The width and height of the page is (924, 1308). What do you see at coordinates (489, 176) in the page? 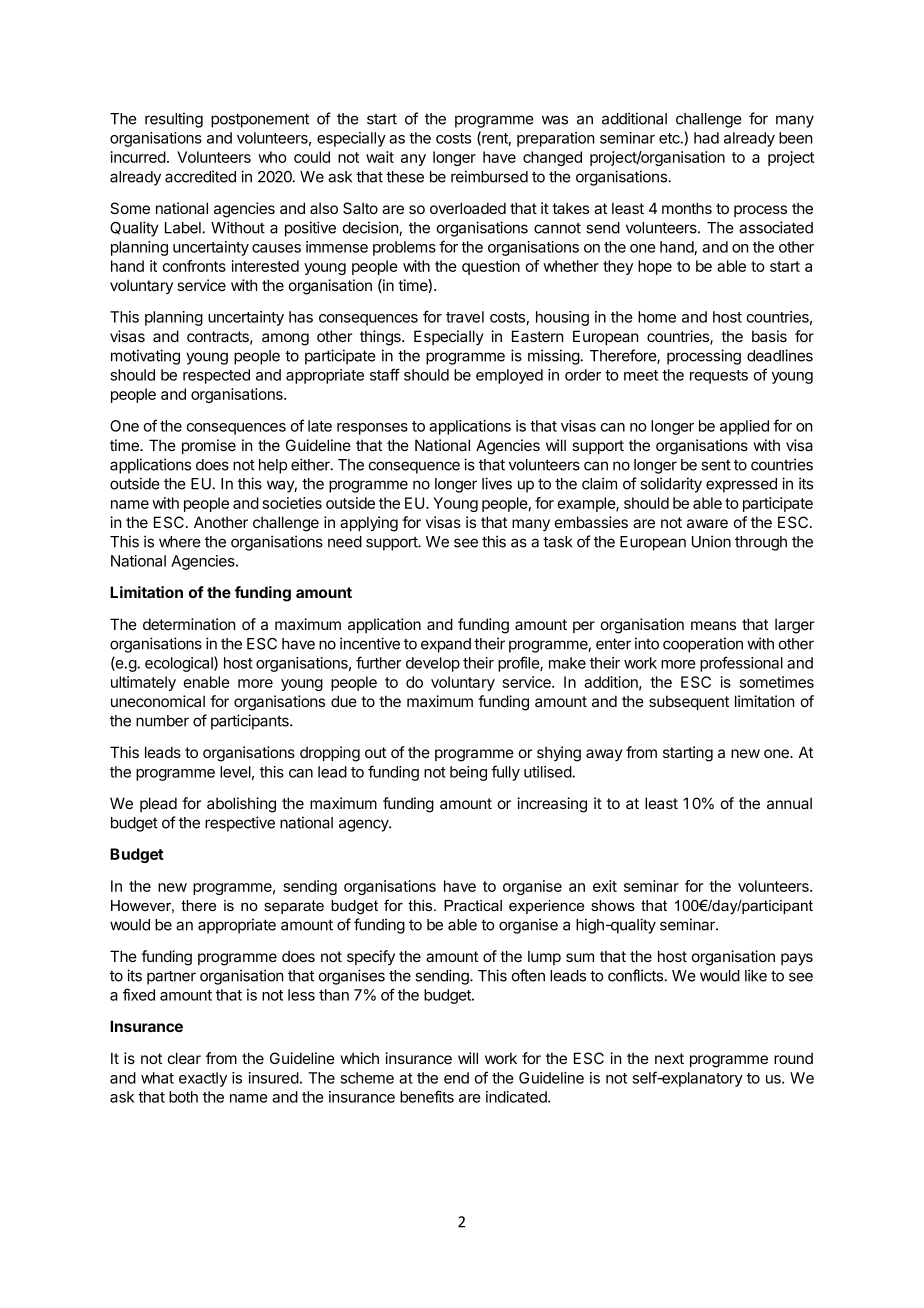
I see `reimbursed` at bounding box center [489, 176].
